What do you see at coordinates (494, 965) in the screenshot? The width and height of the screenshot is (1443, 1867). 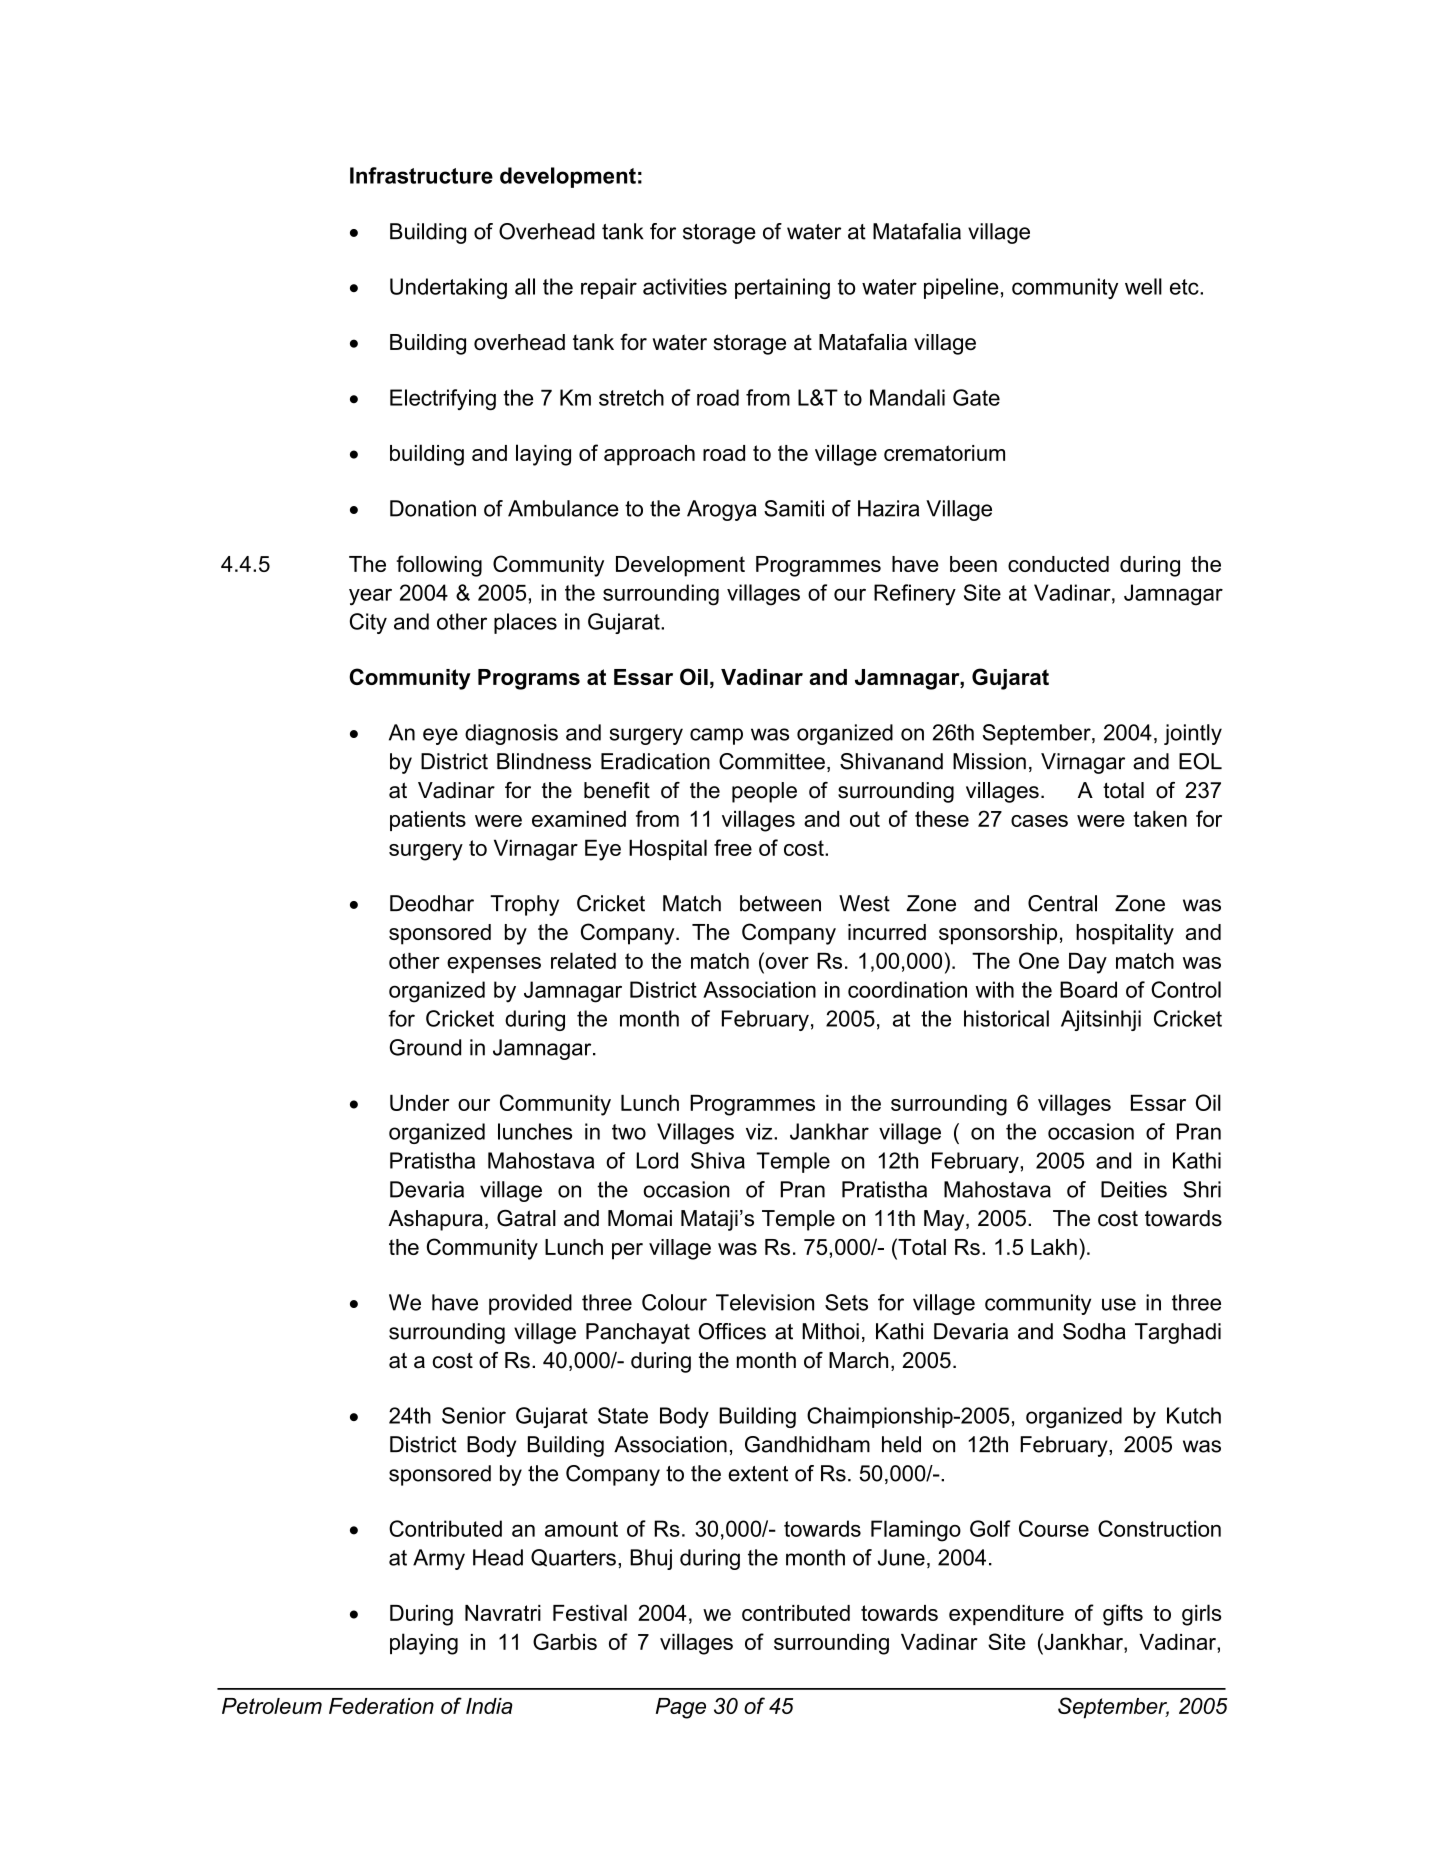 I see `expenses` at bounding box center [494, 965].
